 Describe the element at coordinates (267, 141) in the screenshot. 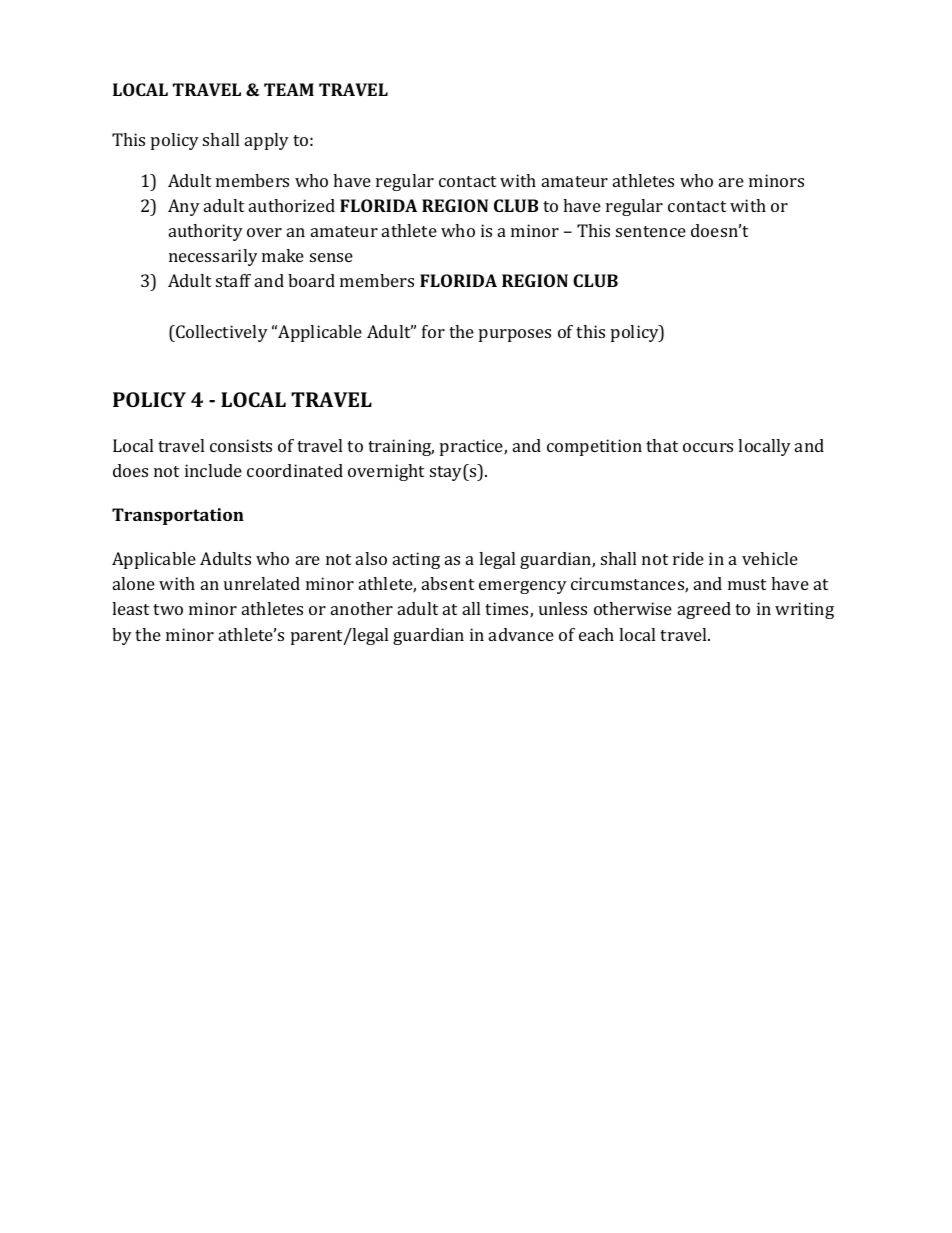

I see `apply` at that location.
